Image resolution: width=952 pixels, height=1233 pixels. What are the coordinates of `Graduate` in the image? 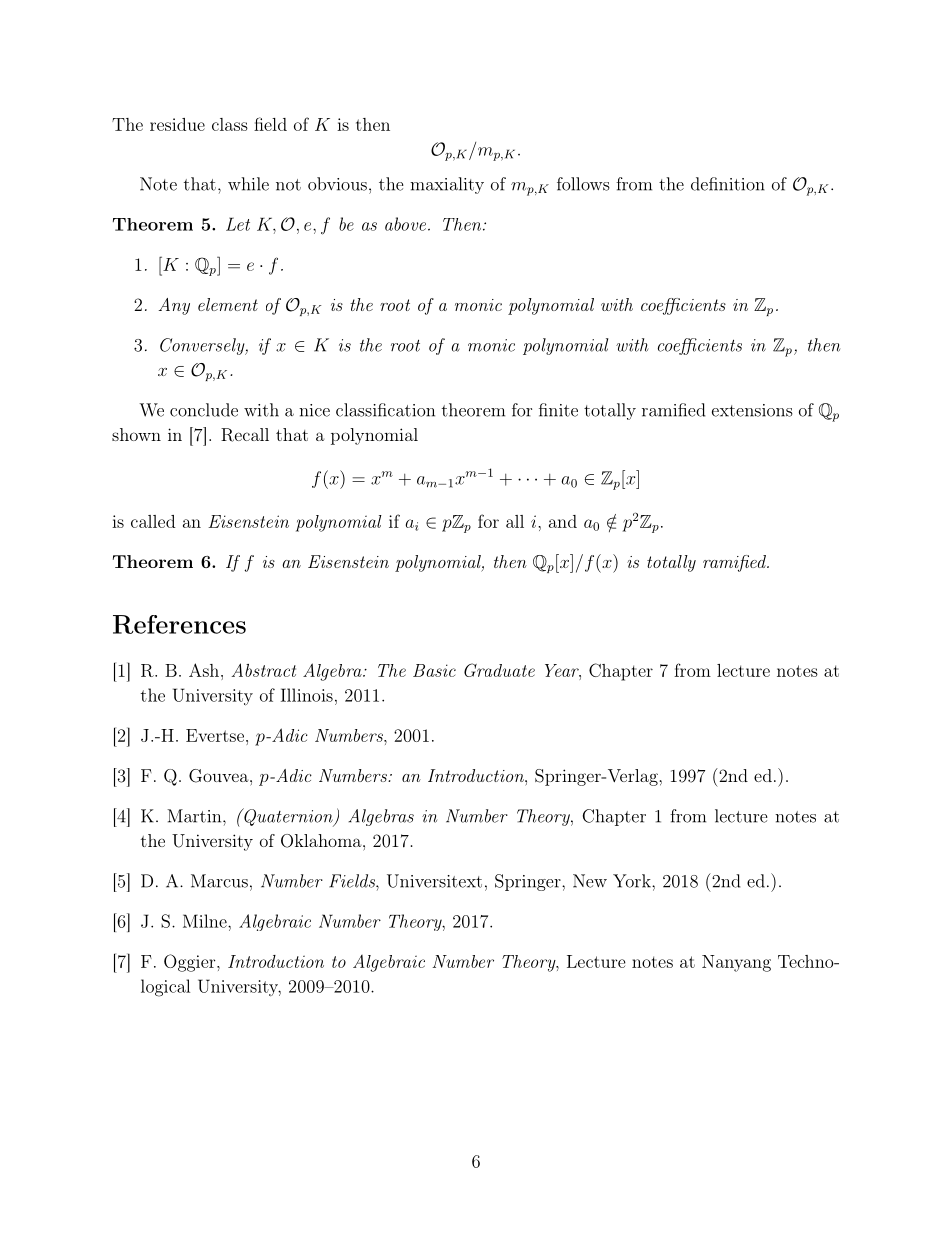 It's located at (499, 670).
